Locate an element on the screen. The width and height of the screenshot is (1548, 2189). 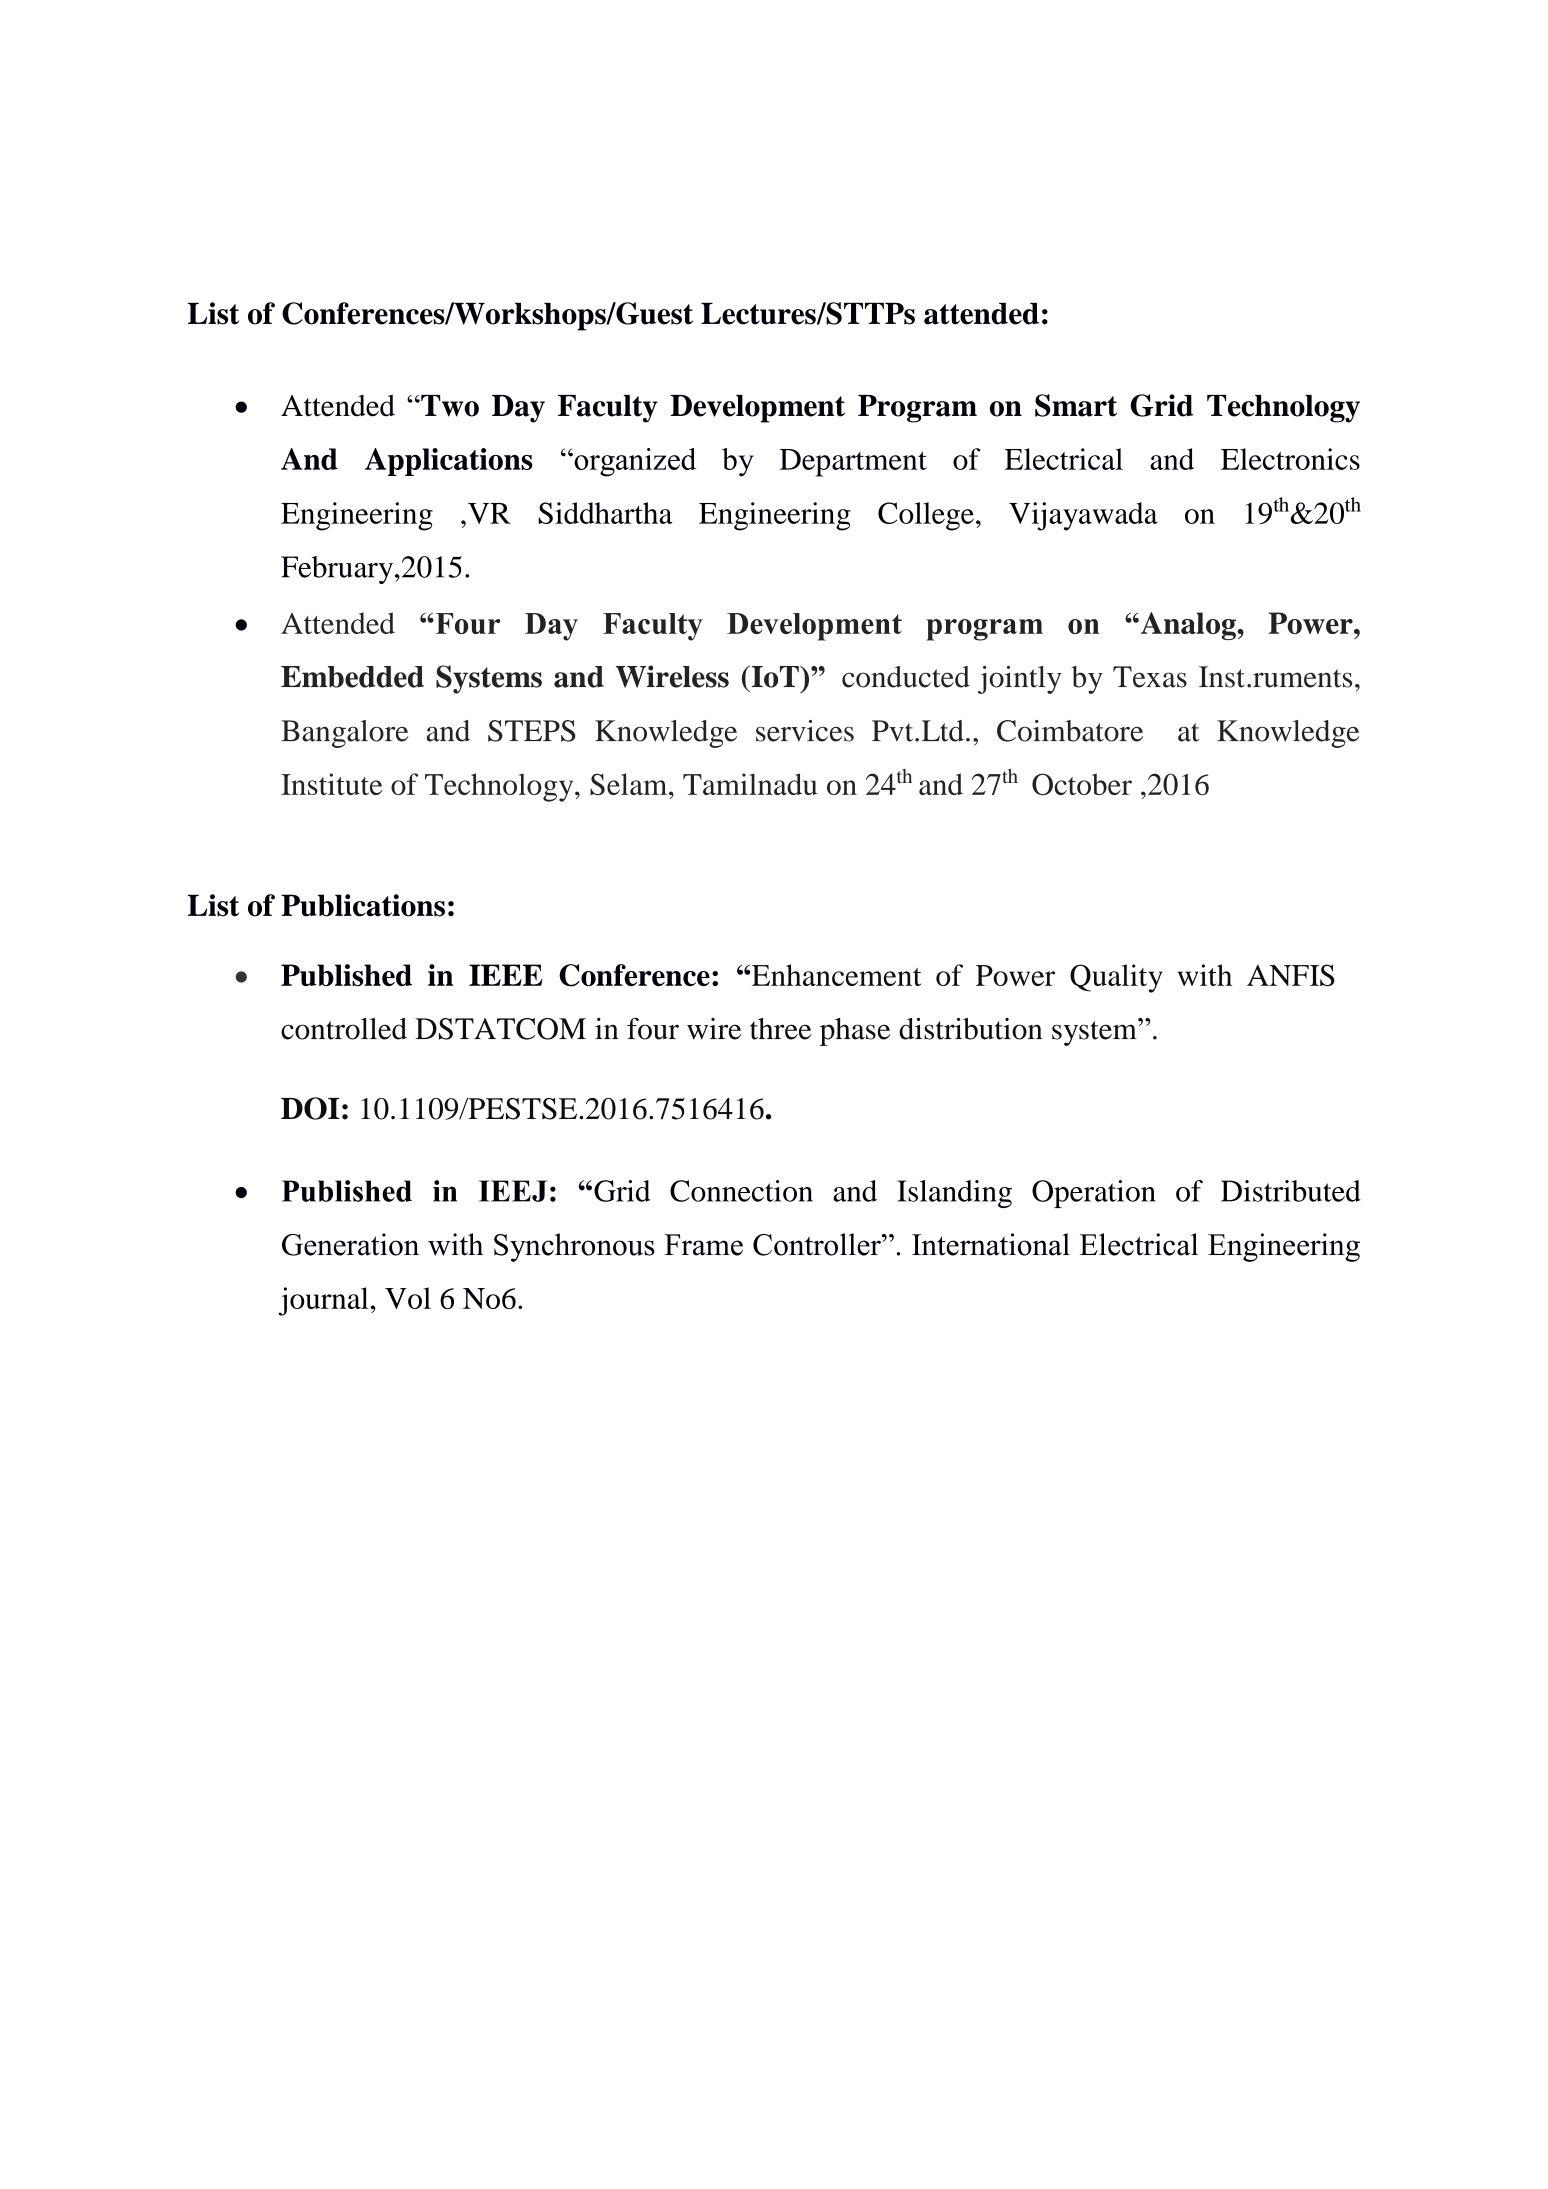
Controller is located at coordinates (818, 1244).
